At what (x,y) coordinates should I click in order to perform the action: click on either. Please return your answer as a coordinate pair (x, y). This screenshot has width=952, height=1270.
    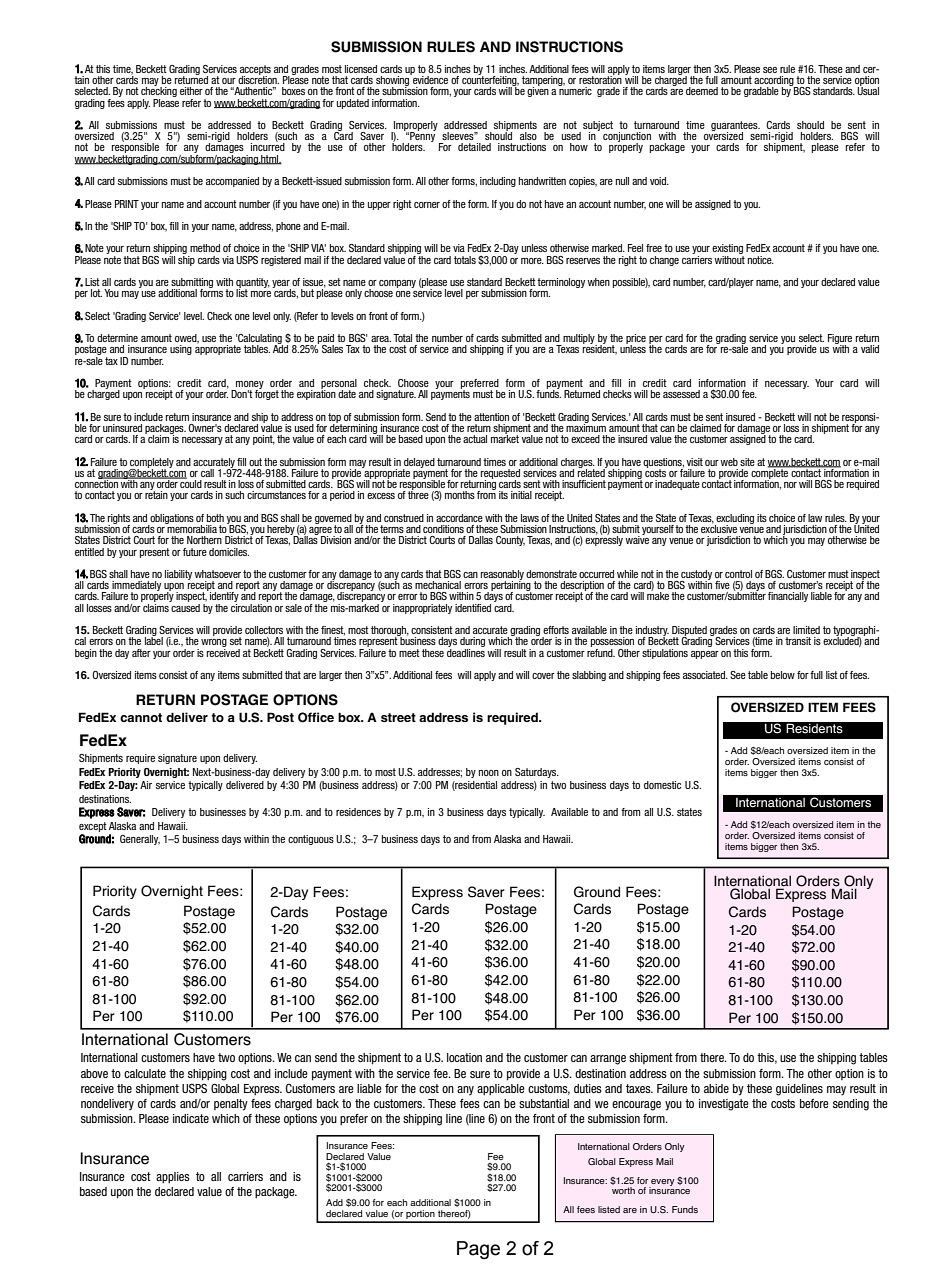
    Looking at the image, I should click on (191, 91).
